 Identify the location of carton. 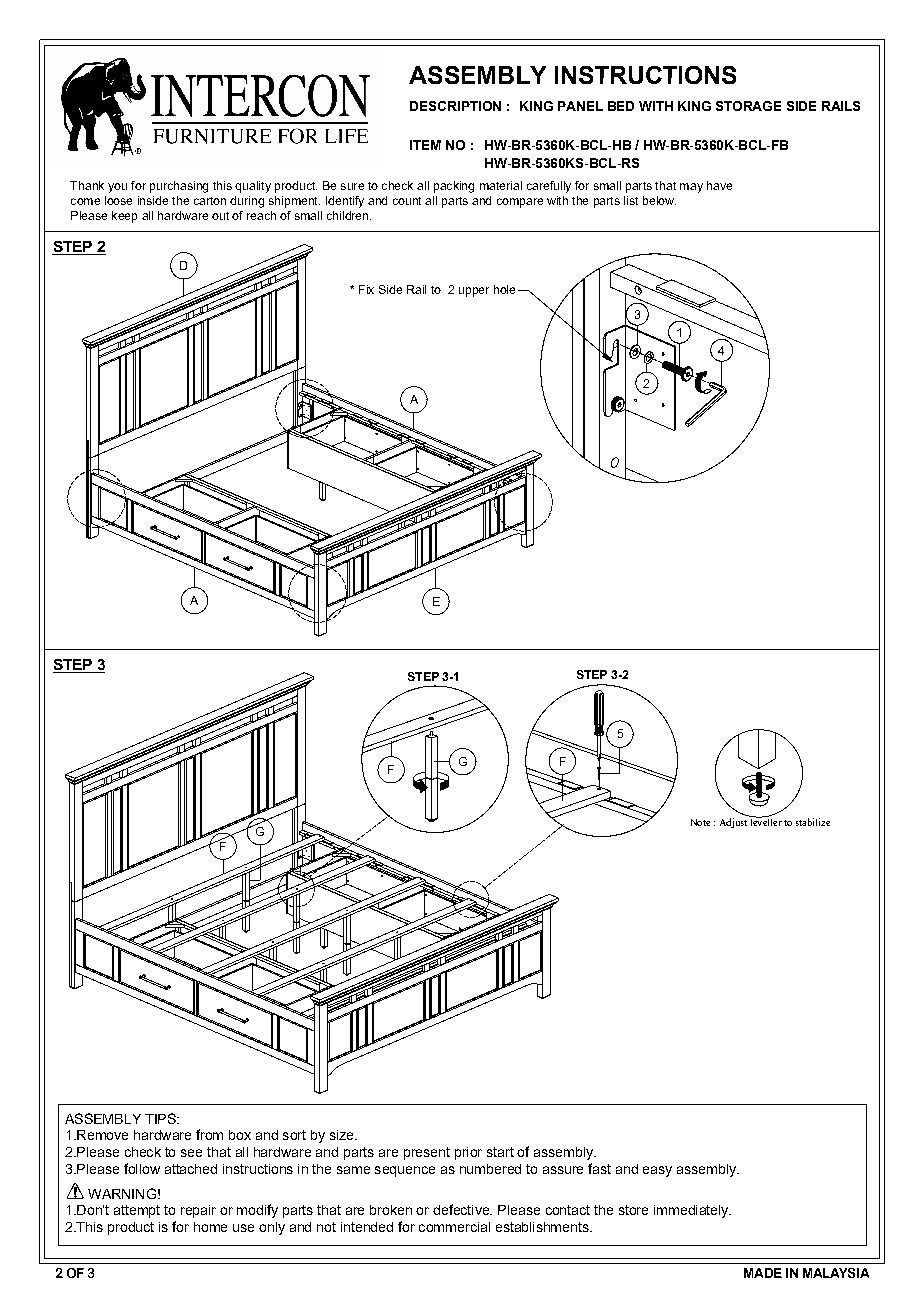
(210, 201).
